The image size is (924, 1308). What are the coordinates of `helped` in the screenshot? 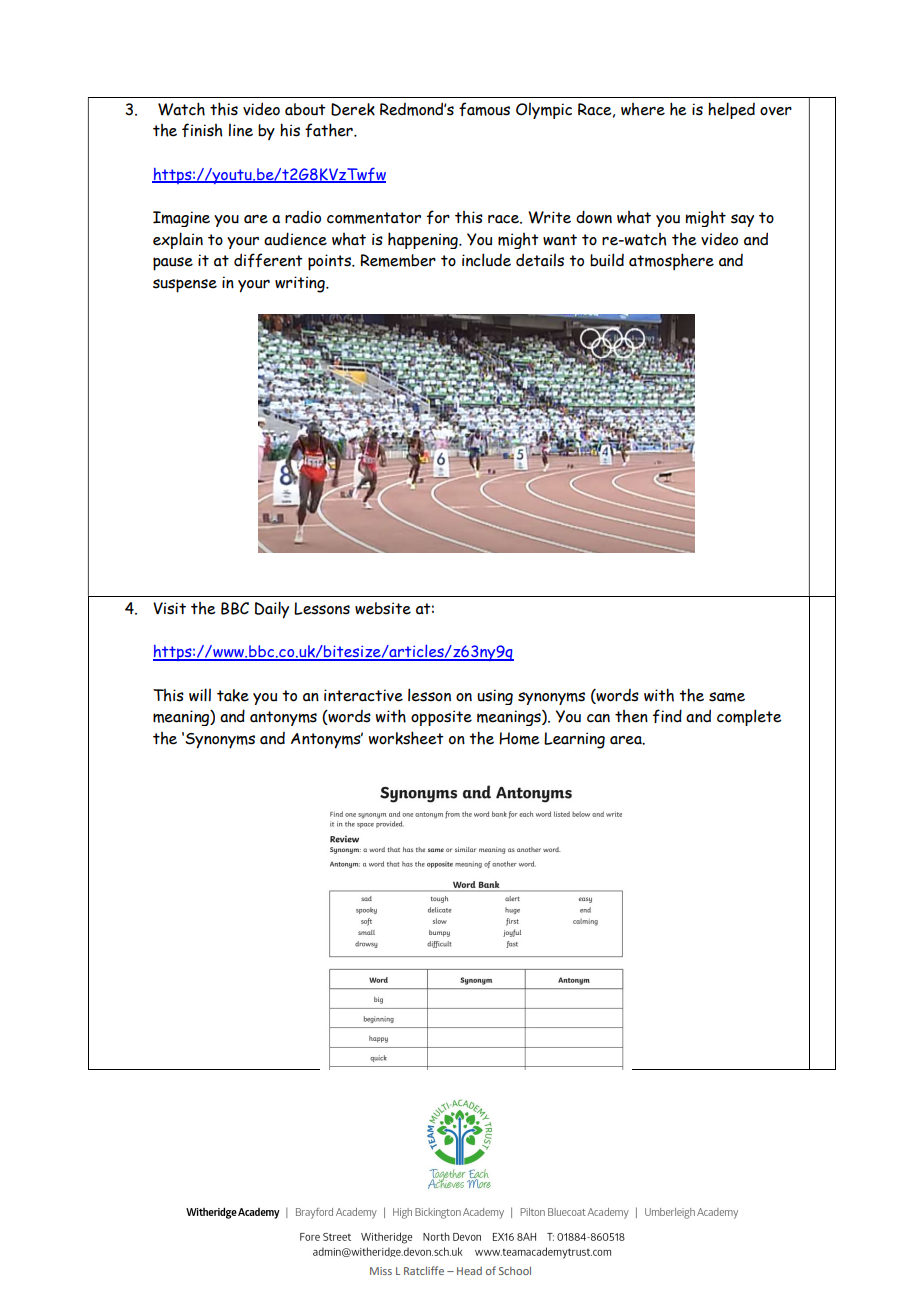 It's located at (731, 110).
